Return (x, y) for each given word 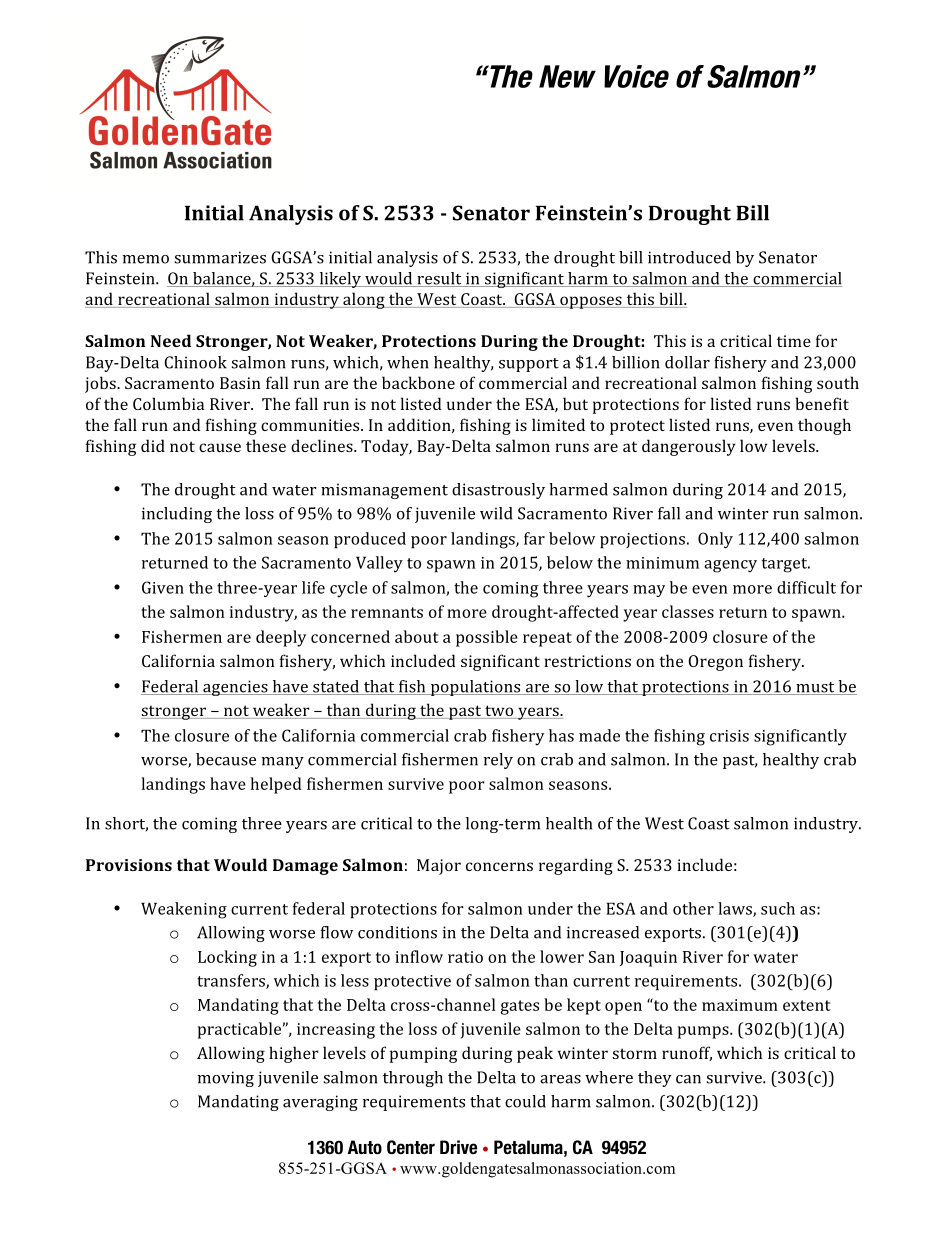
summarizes (220, 257)
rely (498, 761)
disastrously (498, 491)
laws (736, 909)
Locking (227, 958)
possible (487, 638)
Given (163, 587)
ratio (465, 957)
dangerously (689, 447)
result (439, 279)
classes (688, 611)
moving (226, 1079)
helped (276, 785)
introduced (689, 257)
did (153, 445)
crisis (729, 736)
